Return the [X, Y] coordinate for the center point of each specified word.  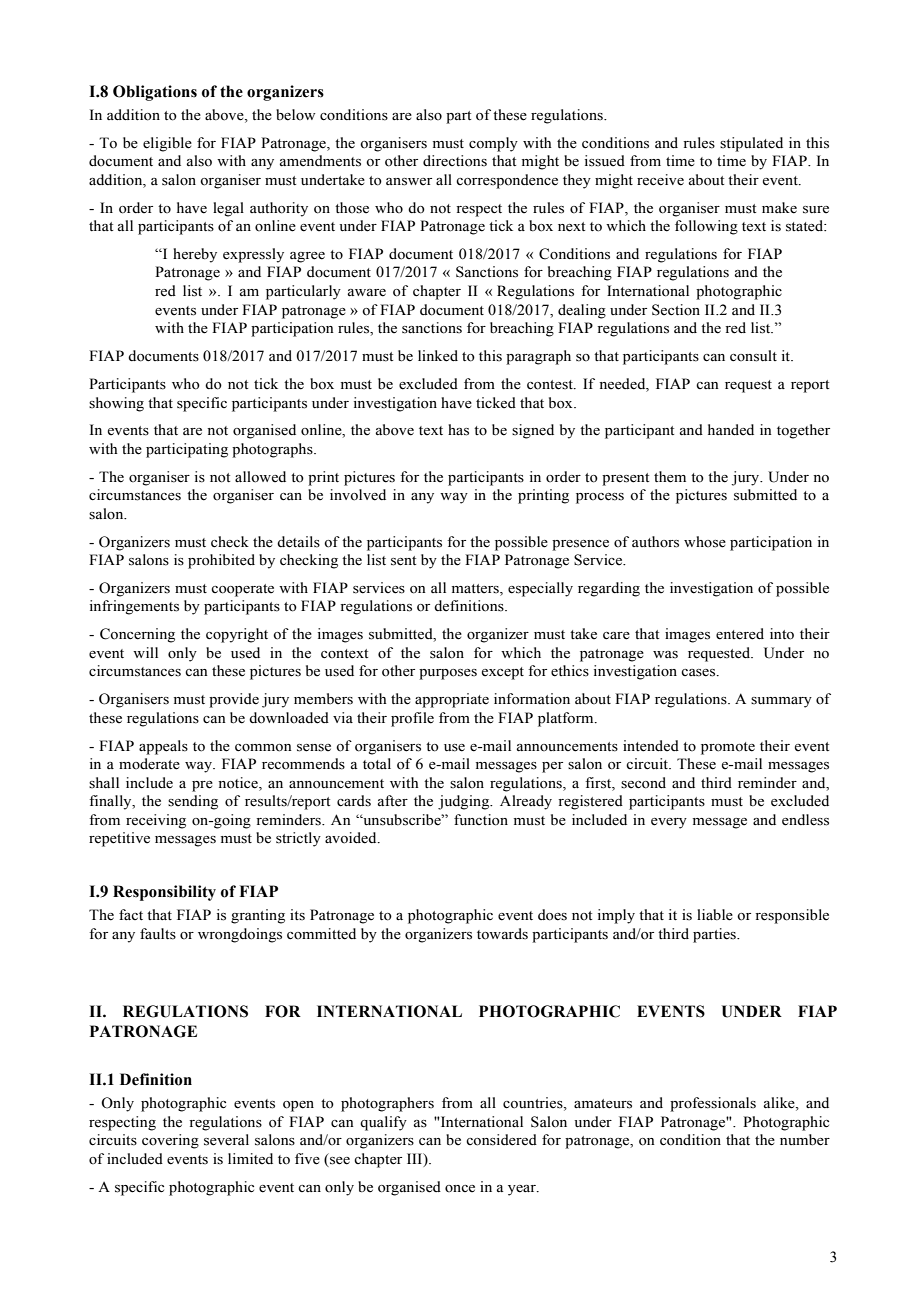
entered [740, 634]
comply [493, 144]
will [145, 652]
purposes [448, 674]
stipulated [751, 144]
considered [501, 1140]
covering [170, 1141]
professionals [713, 1104]
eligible [167, 144]
